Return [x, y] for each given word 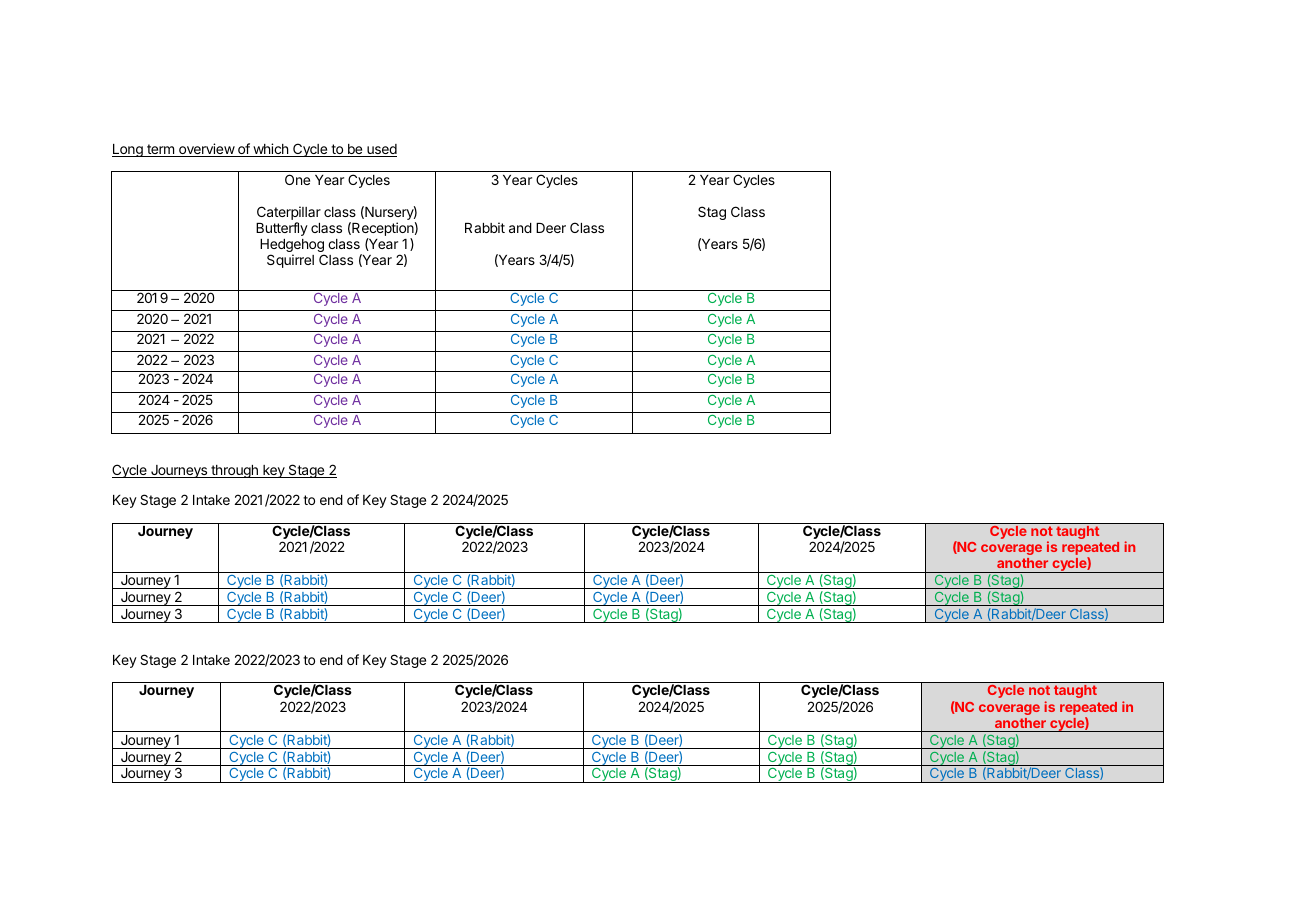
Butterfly [282, 229]
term [160, 150]
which [270, 150]
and [520, 228]
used [381, 150]
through [234, 471]
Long [128, 150]
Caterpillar [289, 214]
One [297, 179]
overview [206, 150]
